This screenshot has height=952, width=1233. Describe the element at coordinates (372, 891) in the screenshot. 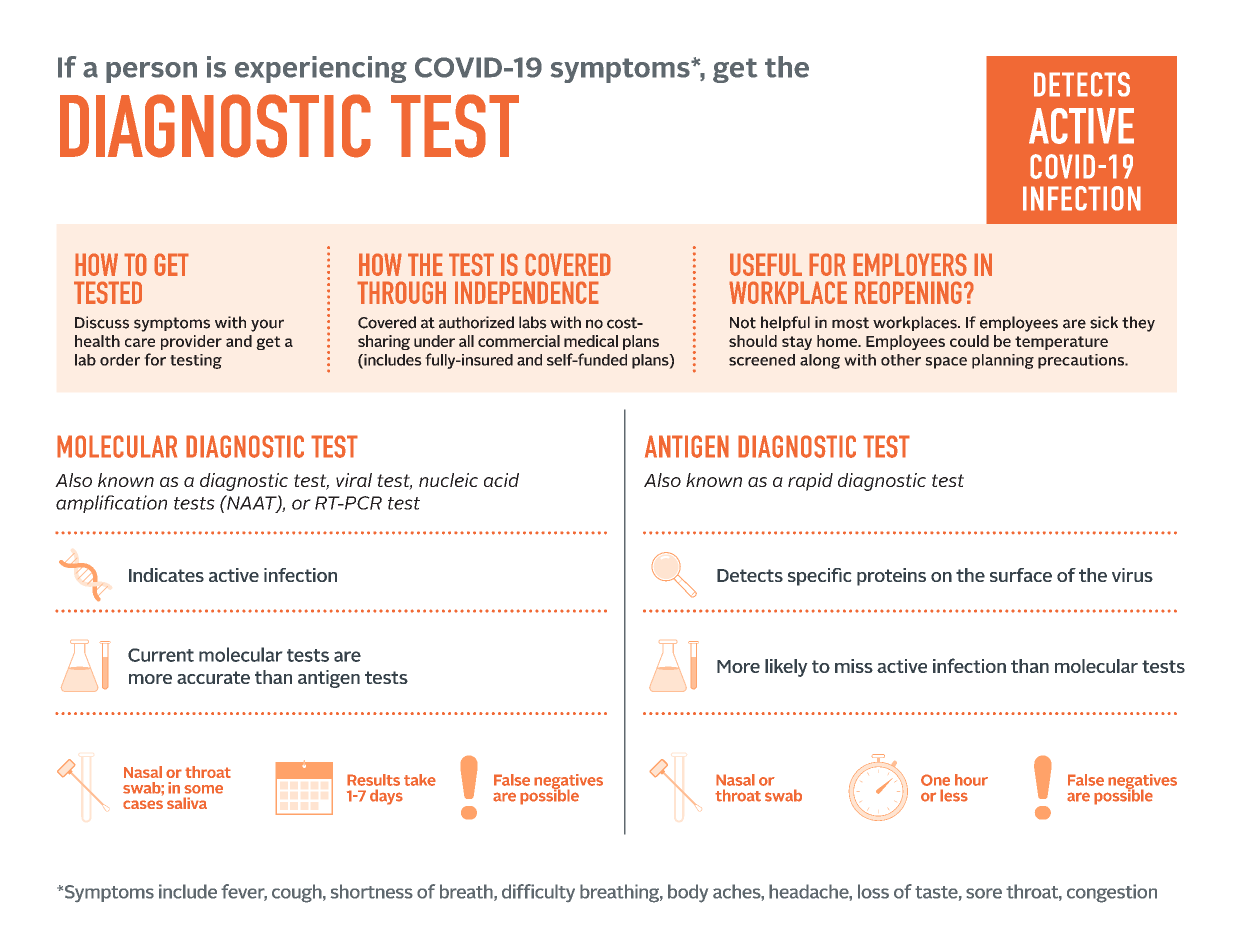

I see `shortness` at that location.
